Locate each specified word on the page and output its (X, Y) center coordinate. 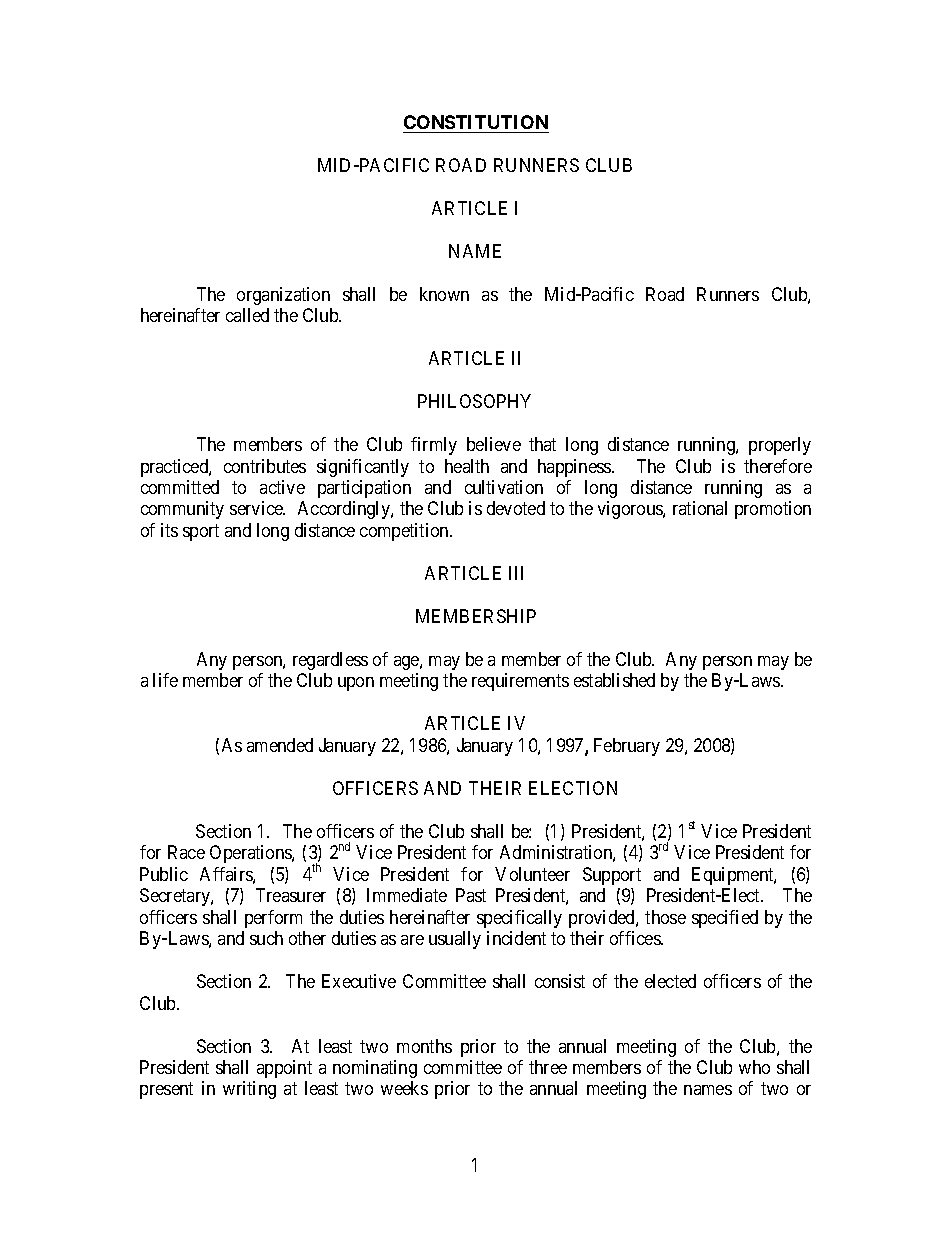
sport (201, 532)
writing (249, 1090)
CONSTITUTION (476, 122)
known (444, 294)
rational (700, 508)
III (516, 573)
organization (283, 296)
